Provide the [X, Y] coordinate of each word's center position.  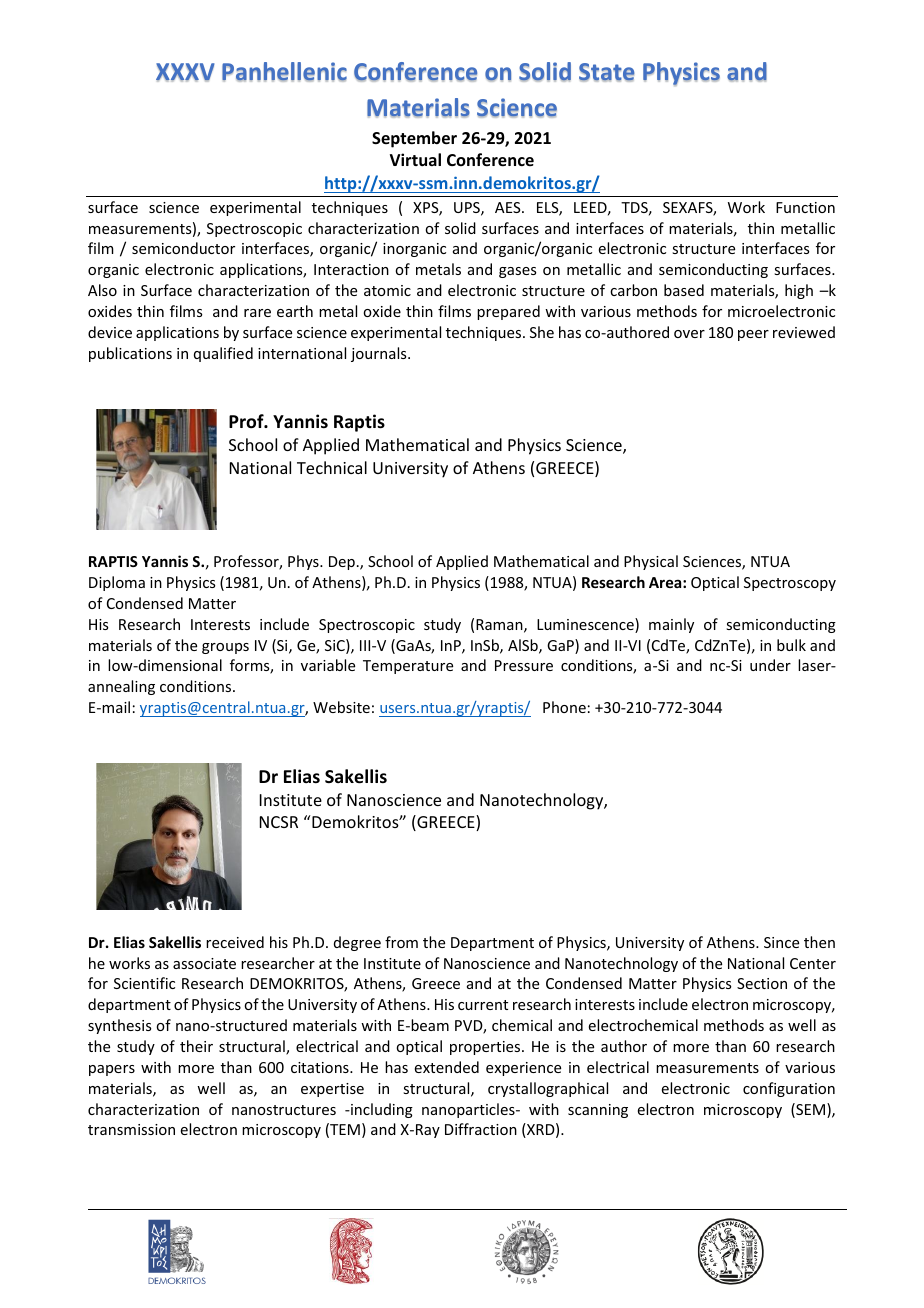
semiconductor [183, 248]
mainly [671, 625]
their [196, 1046]
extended [447, 1067]
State [607, 72]
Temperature [408, 667]
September [414, 139]
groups [225, 648]
